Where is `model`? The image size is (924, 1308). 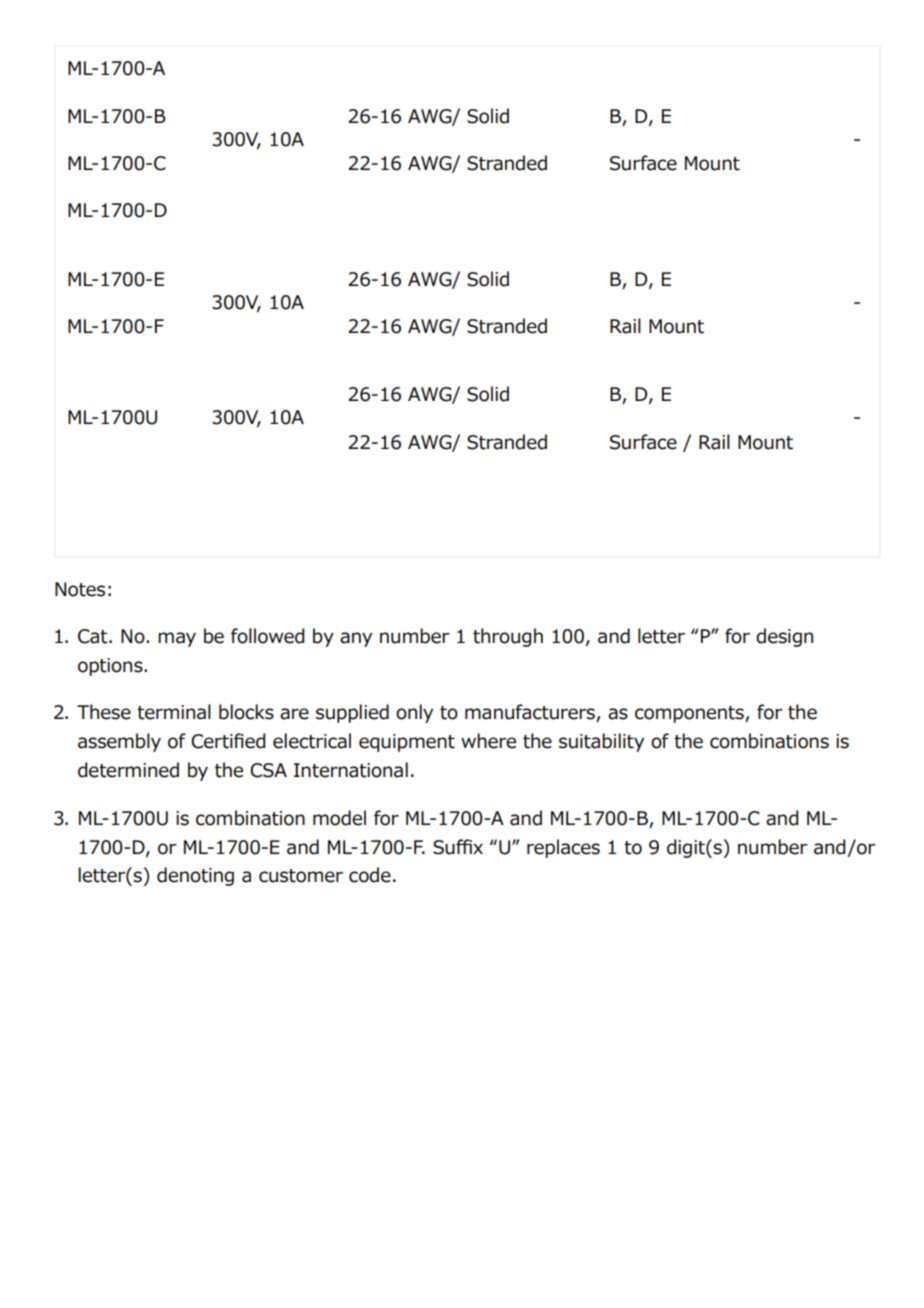
model is located at coordinates (339, 818).
